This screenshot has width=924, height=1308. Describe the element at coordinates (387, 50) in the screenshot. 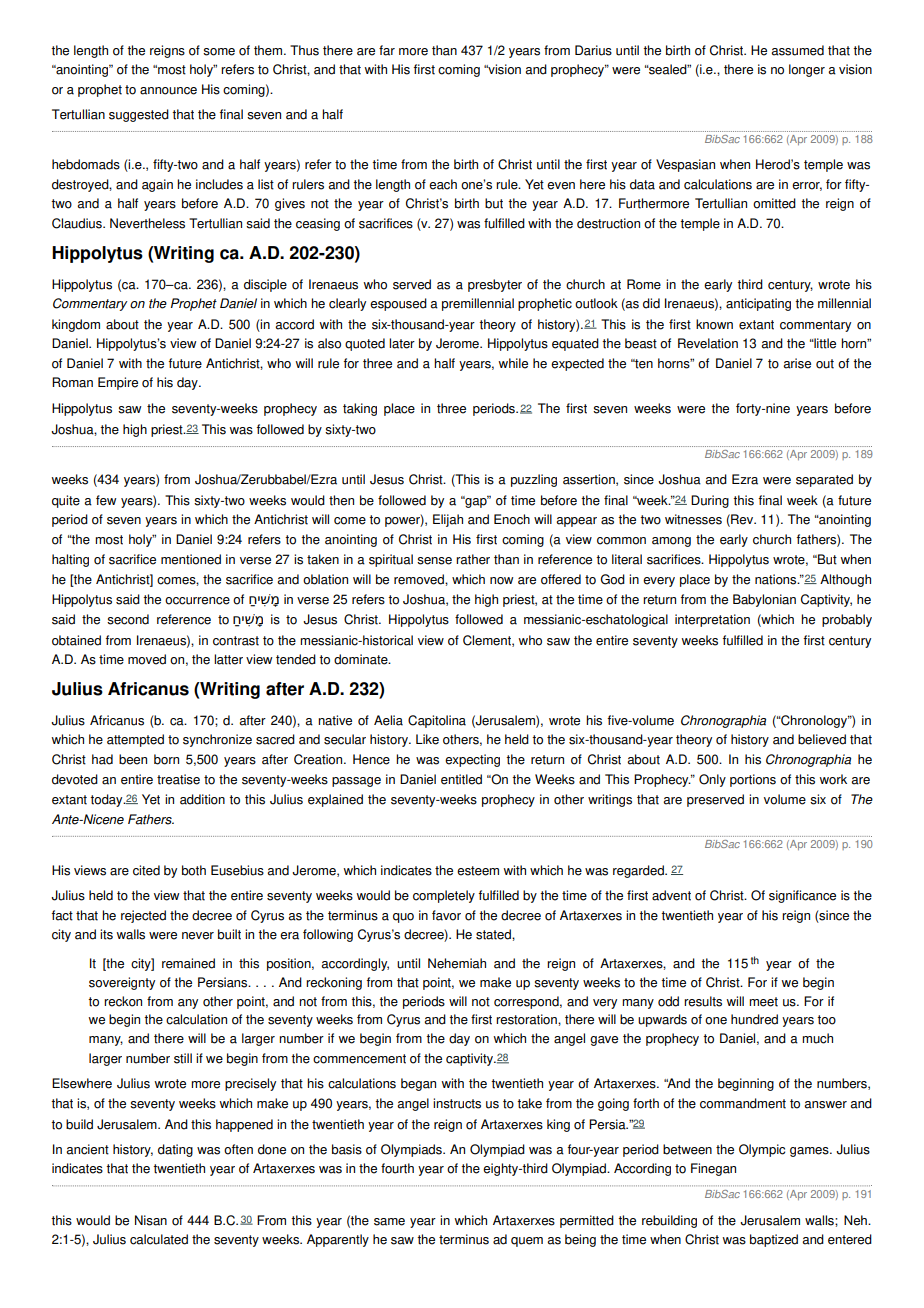

I see `far` at that location.
